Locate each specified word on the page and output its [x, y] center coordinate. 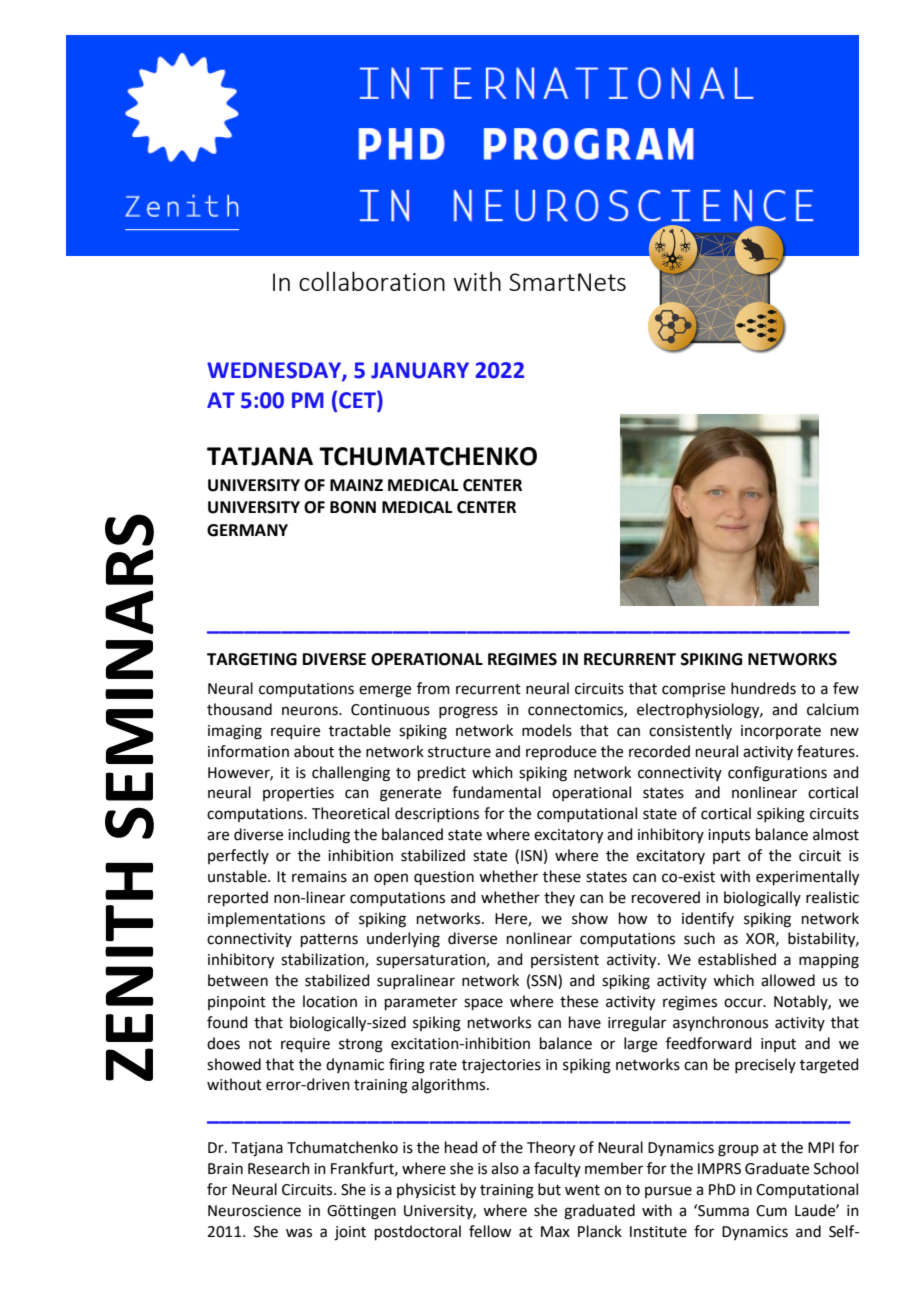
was [299, 1233]
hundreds [763, 688]
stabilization [323, 960]
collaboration [372, 281]
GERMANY [247, 530]
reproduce [561, 752]
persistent [565, 961]
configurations [777, 774]
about [314, 751]
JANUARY [420, 370]
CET [358, 401]
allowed [788, 980]
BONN [353, 507]
